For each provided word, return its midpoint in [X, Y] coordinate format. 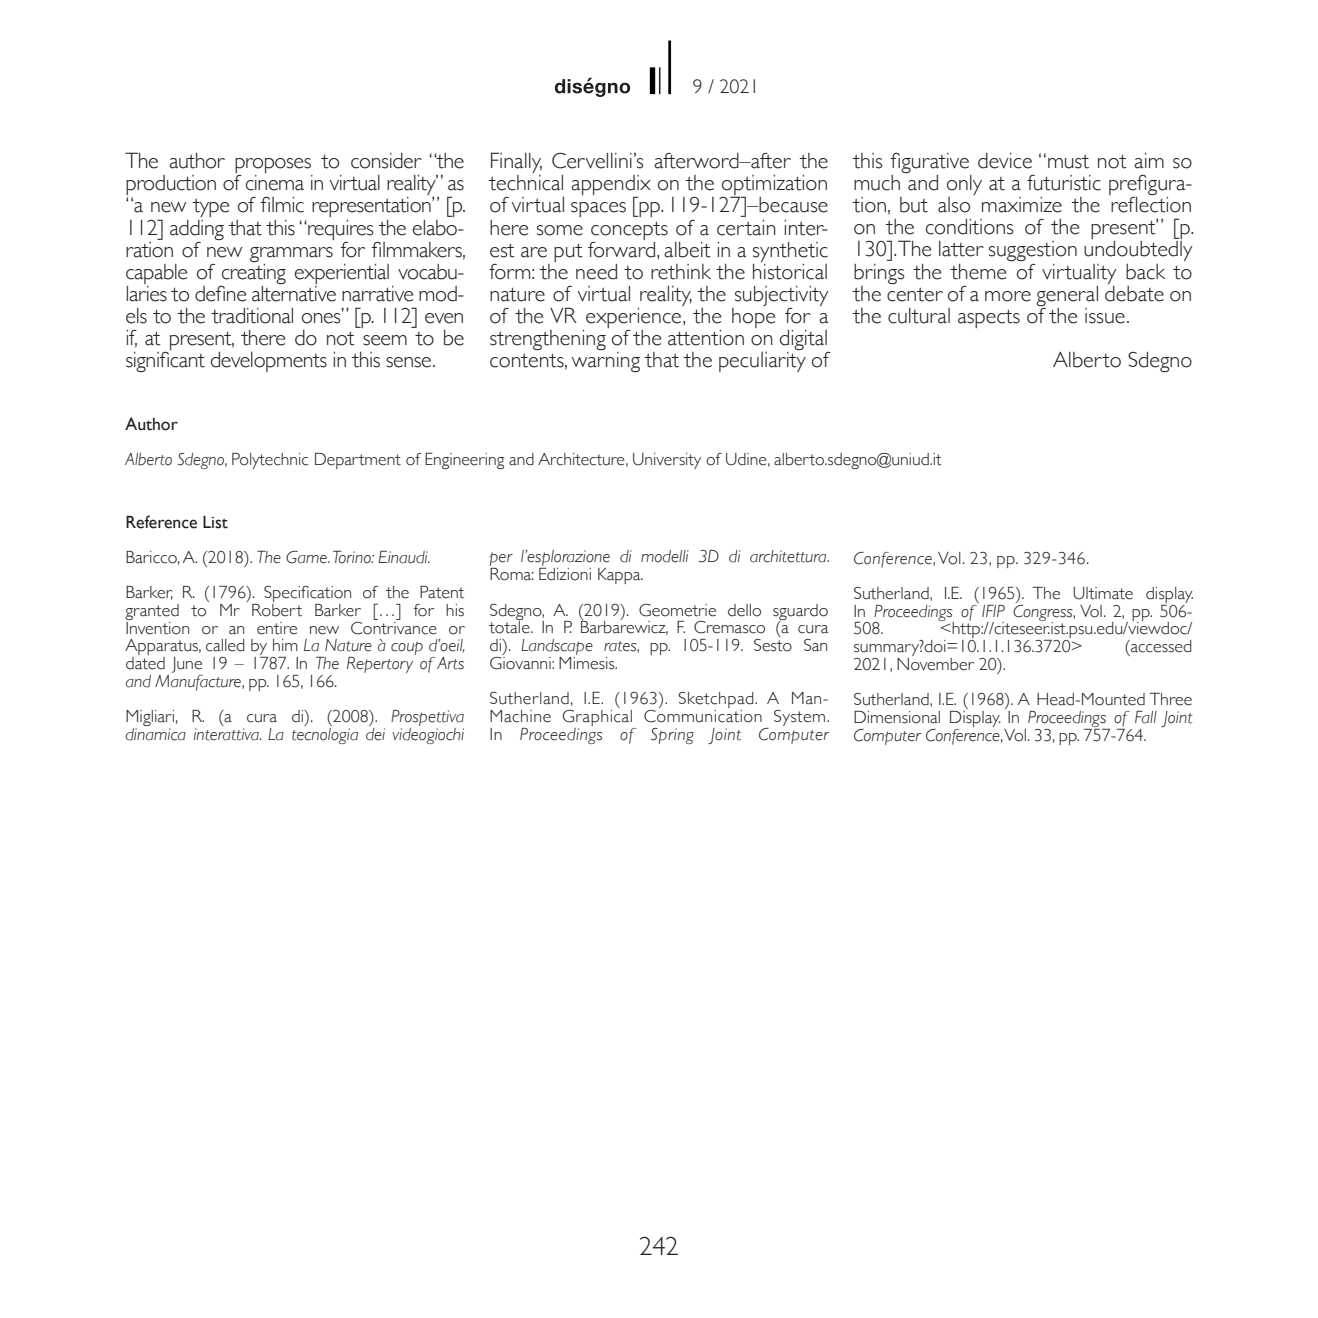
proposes [274, 167]
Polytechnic [270, 461]
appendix [611, 186]
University [667, 461]
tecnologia [325, 736]
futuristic [1064, 183]
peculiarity [762, 362]
